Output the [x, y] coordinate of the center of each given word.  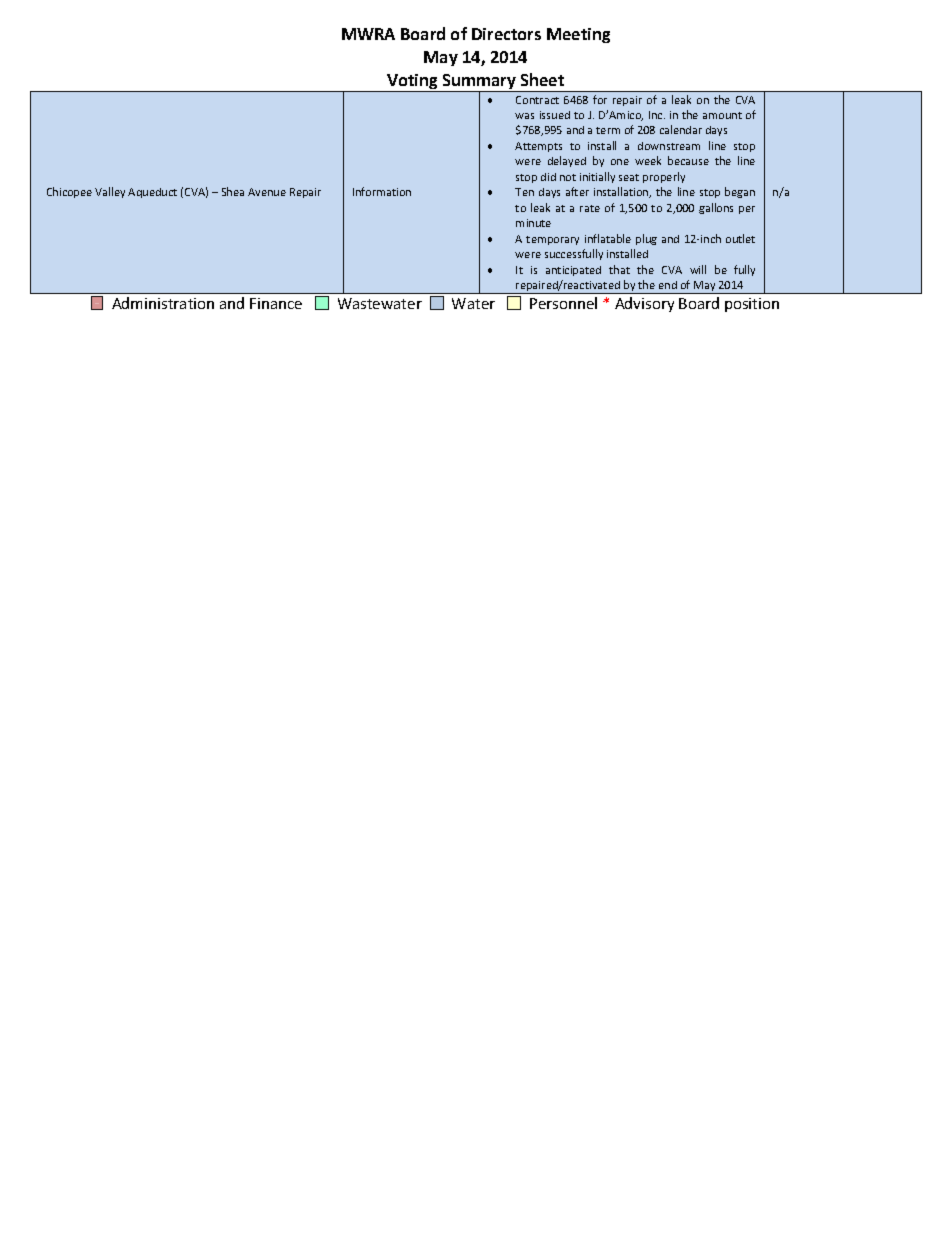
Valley [110, 192]
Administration [163, 303]
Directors [506, 34]
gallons [716, 208]
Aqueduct [152, 193]
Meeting [578, 35]
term [608, 130]
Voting [412, 83]
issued [555, 115]
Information [382, 191]
